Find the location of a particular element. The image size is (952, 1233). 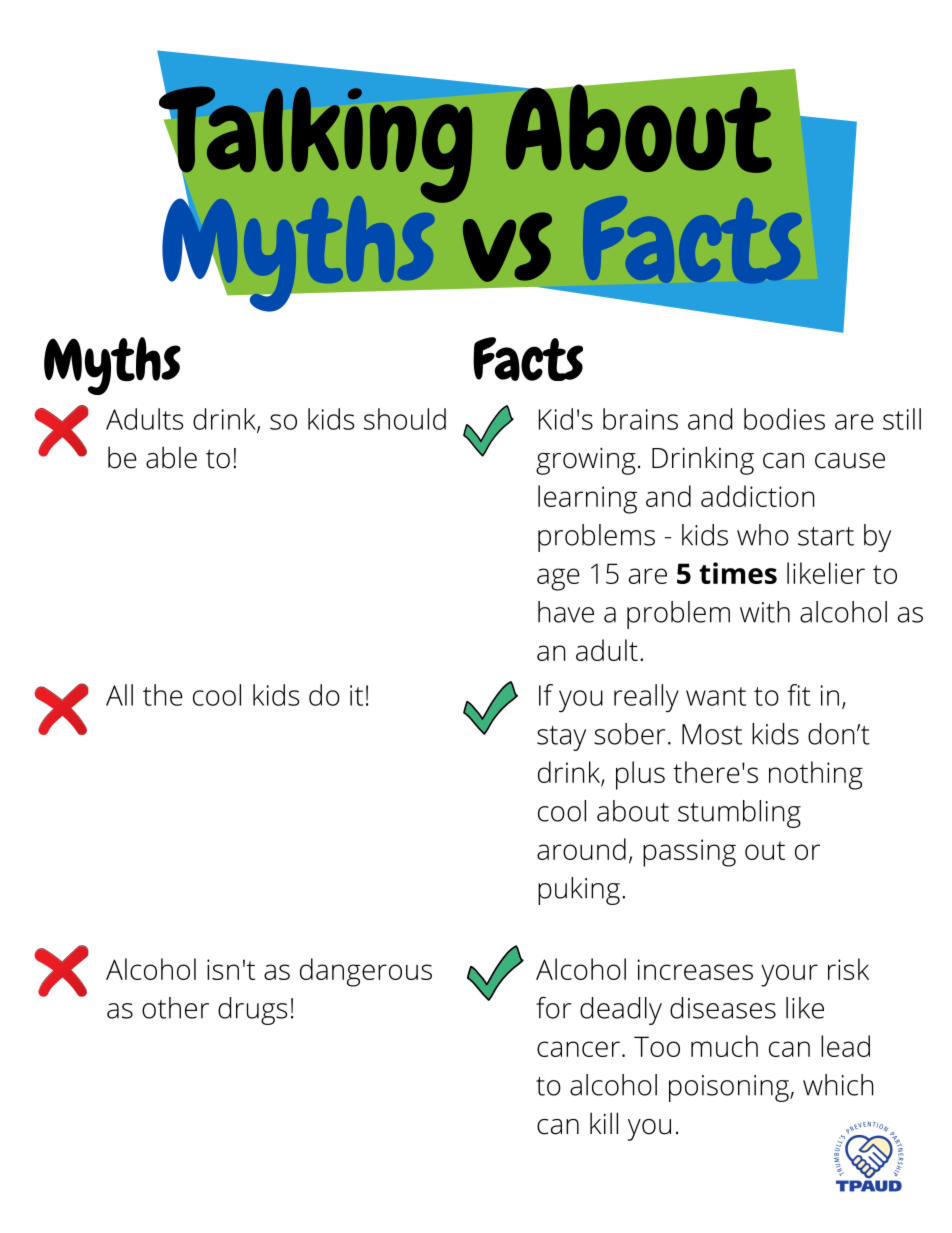

growing is located at coordinates (586, 461).
